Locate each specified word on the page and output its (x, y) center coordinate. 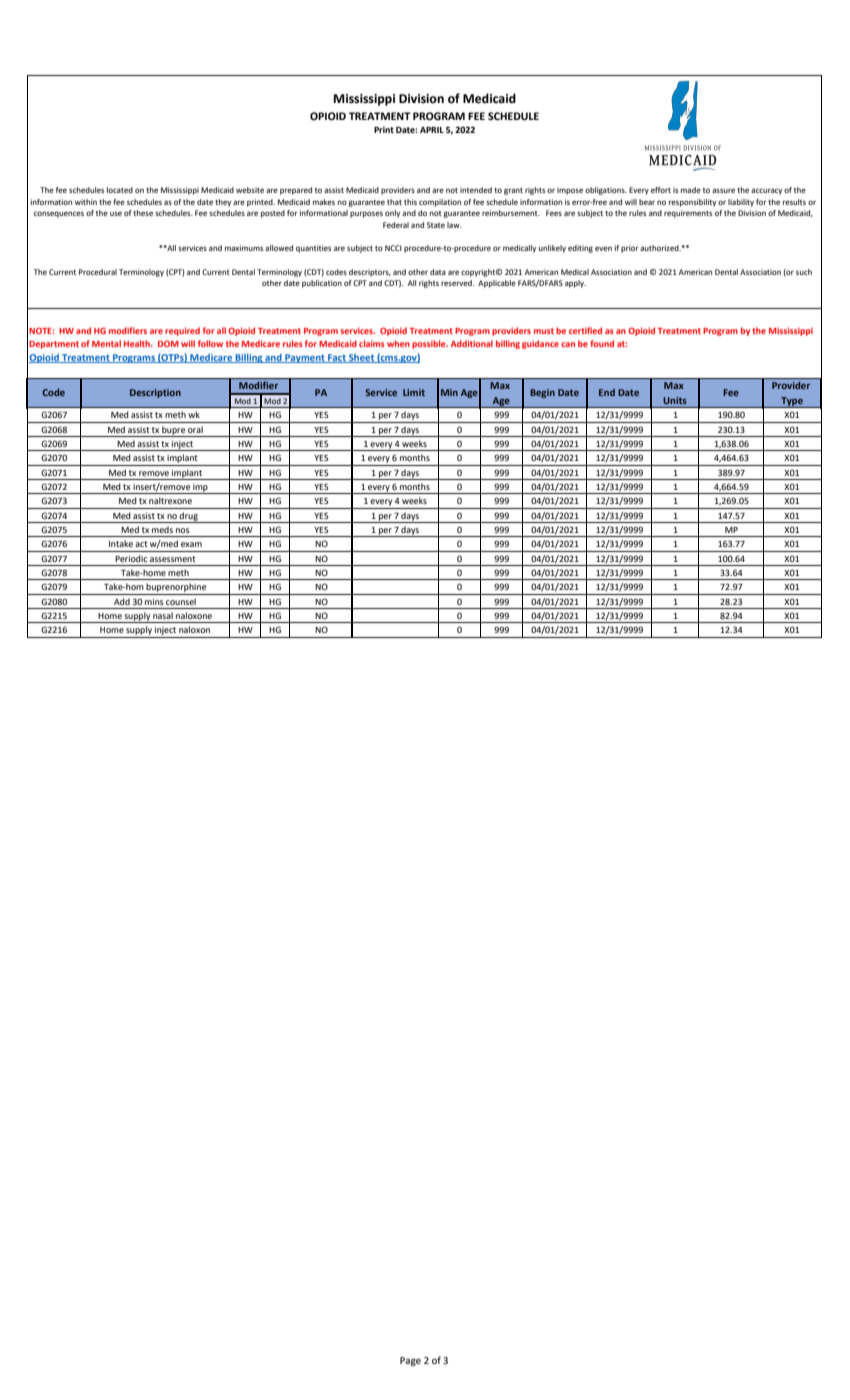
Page (410, 1361)
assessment (173, 559)
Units (675, 400)
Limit (414, 392)
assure (723, 190)
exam (191, 544)
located (120, 190)
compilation (440, 203)
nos (182, 530)
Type (792, 402)
